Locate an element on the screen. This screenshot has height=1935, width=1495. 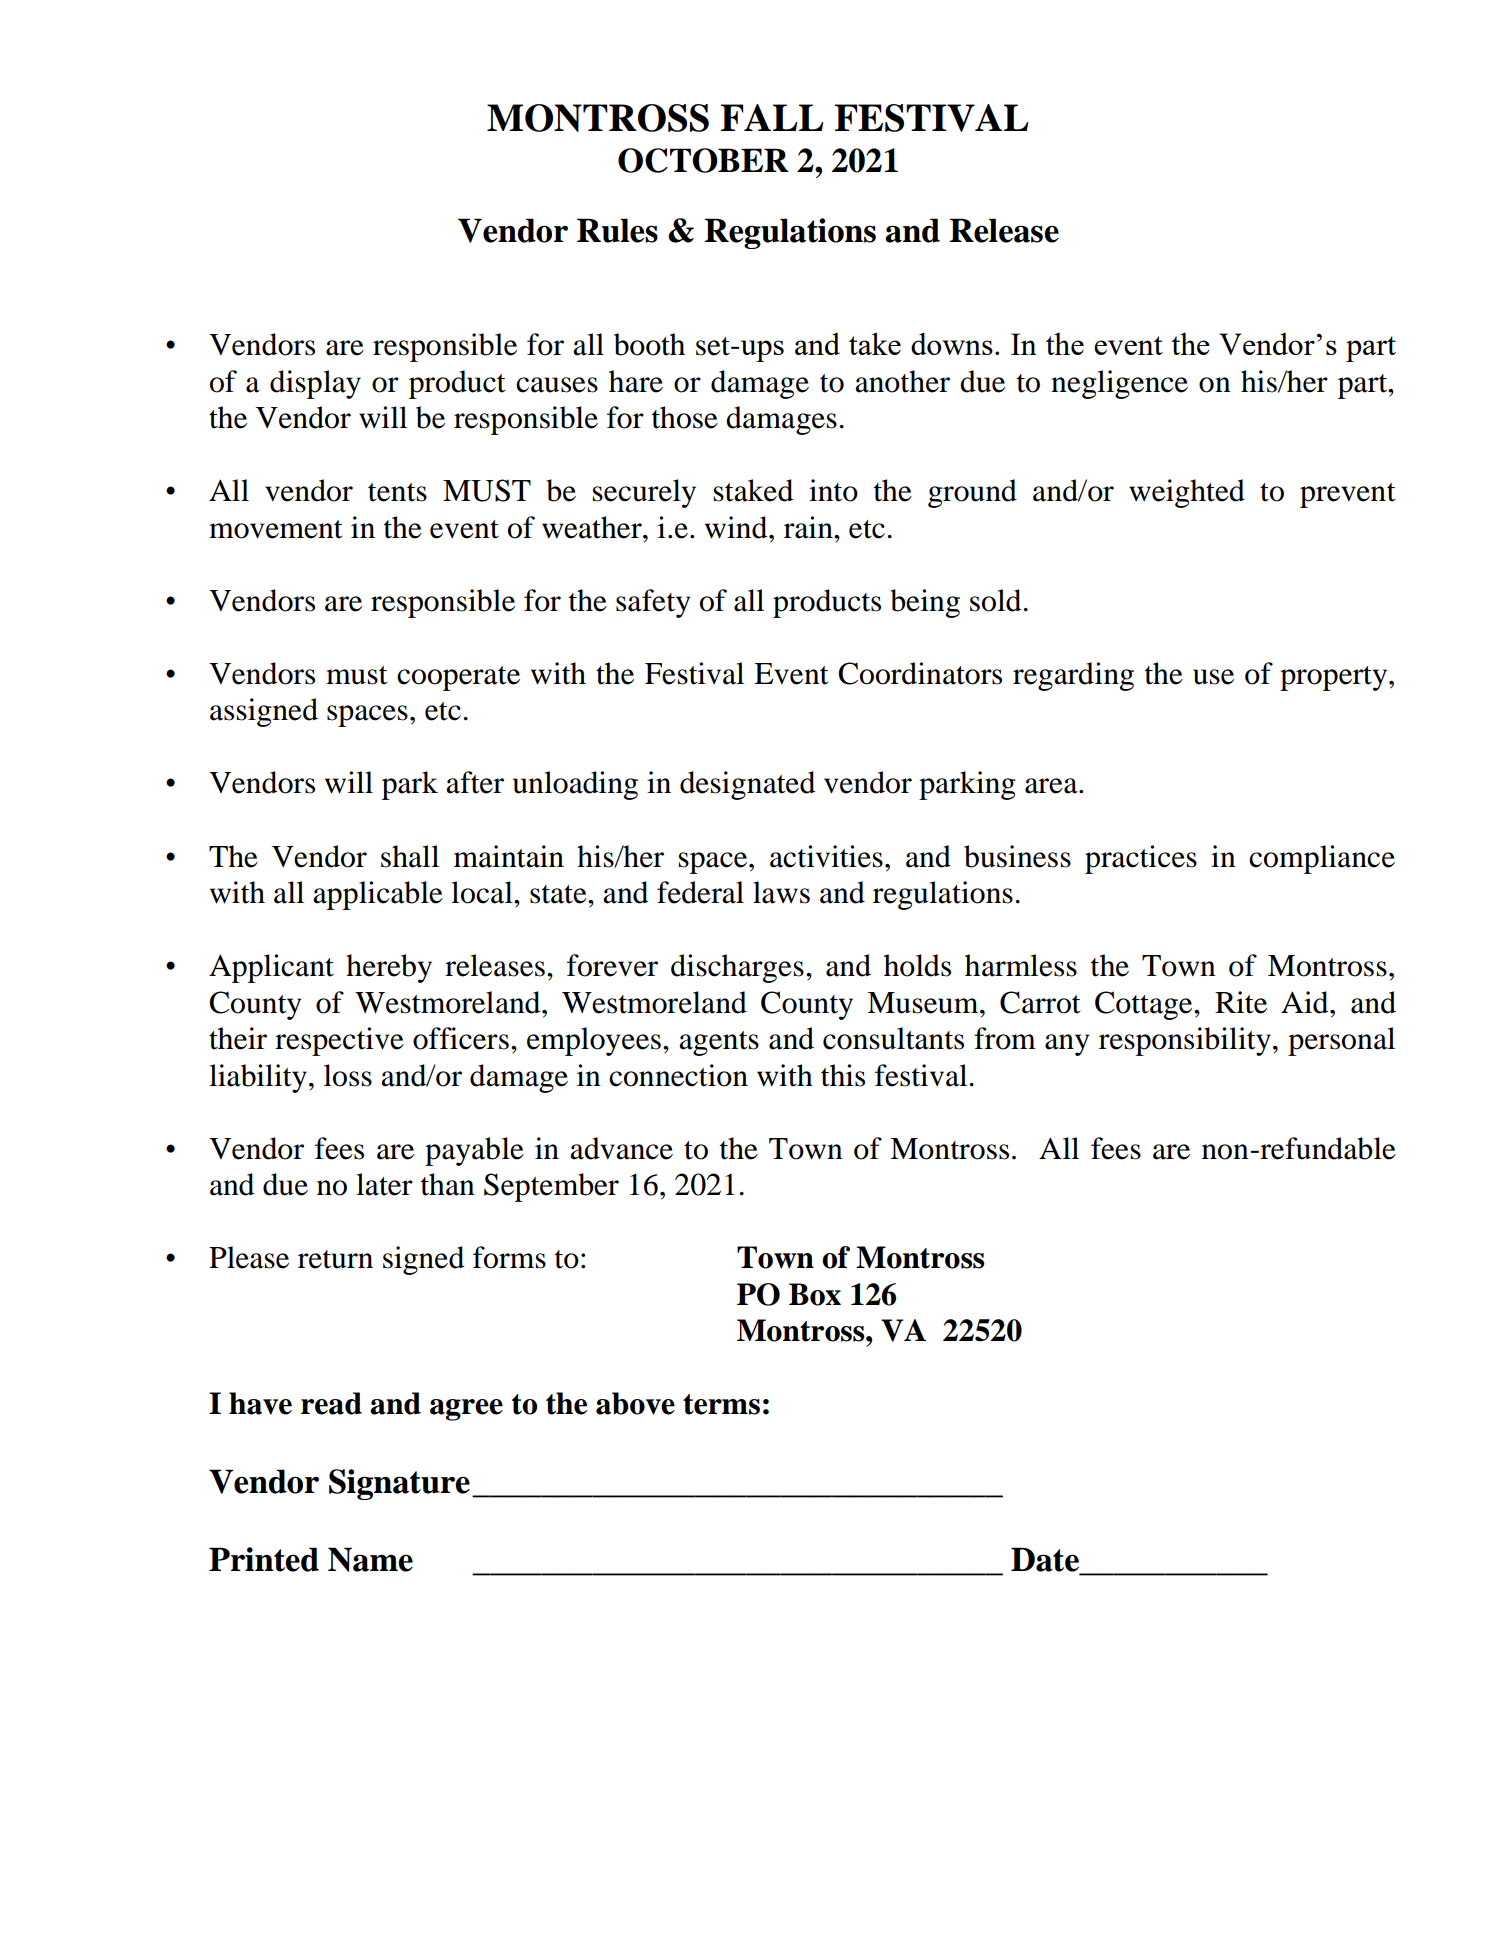
rain is located at coordinates (809, 527).
